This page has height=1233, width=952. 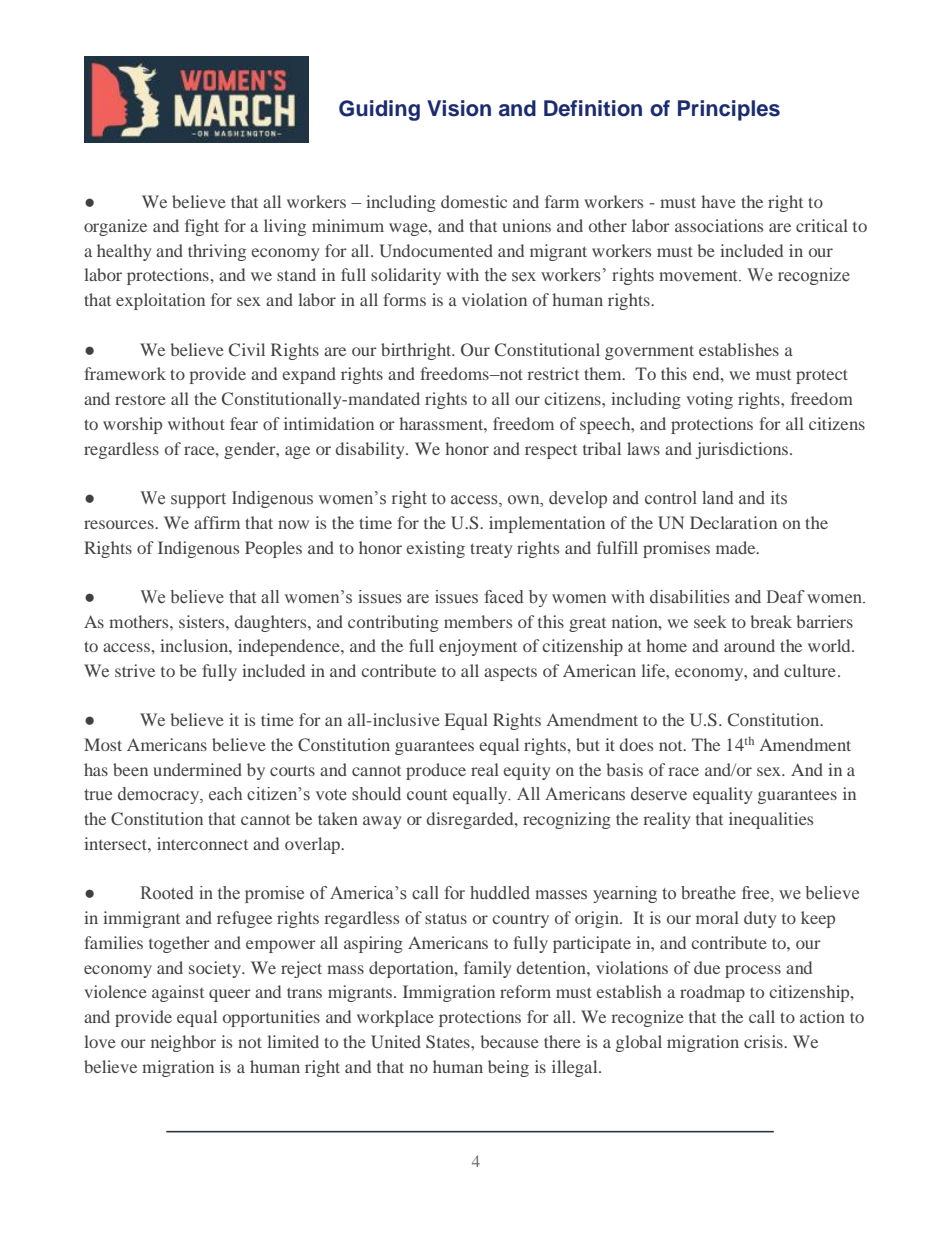 I want to click on Vision, so click(x=459, y=108).
